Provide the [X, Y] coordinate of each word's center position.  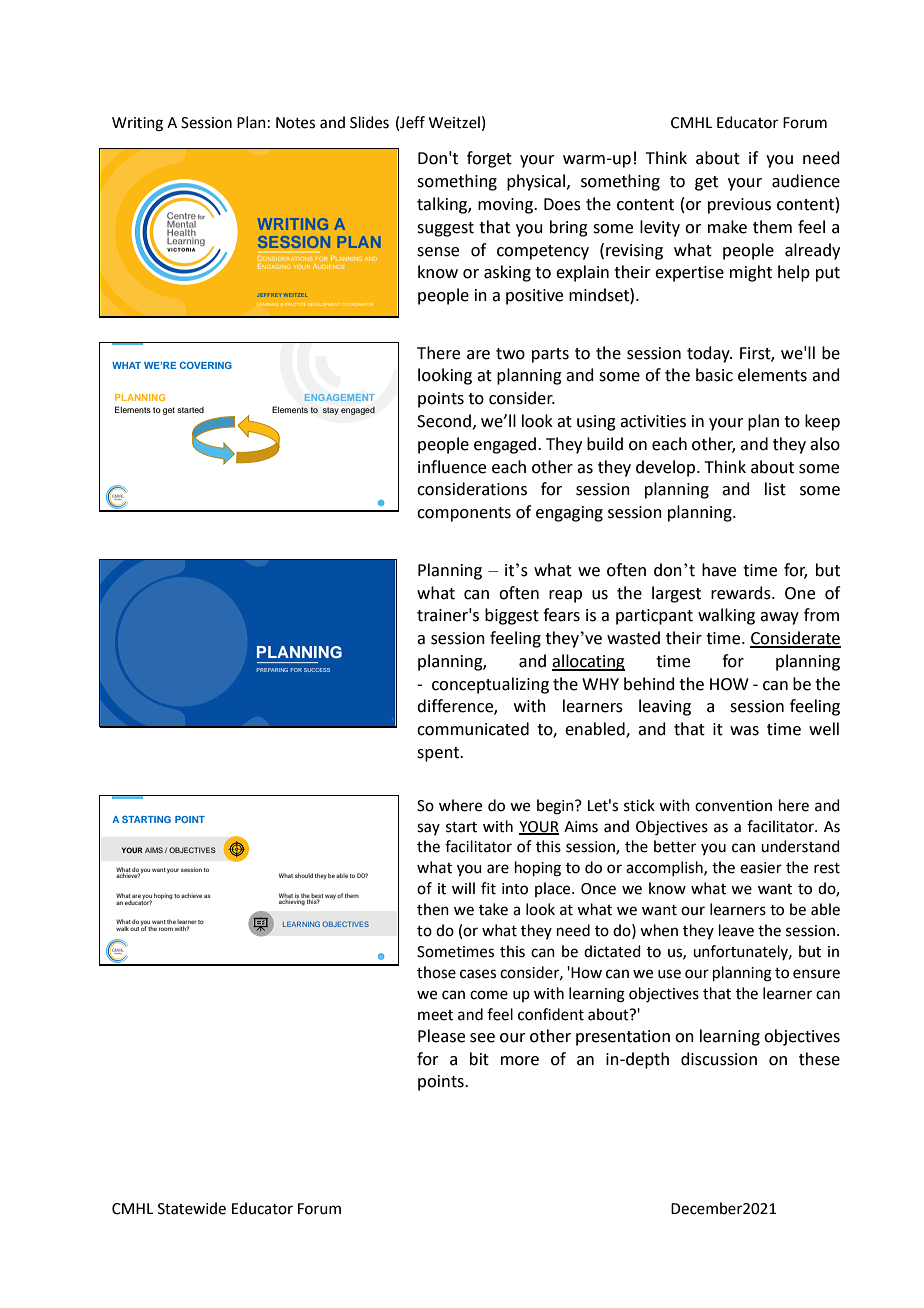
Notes [295, 123]
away [779, 618]
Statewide [192, 1208]
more [520, 1061]
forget [489, 159]
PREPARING [272, 670]
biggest [512, 616]
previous [739, 206]
